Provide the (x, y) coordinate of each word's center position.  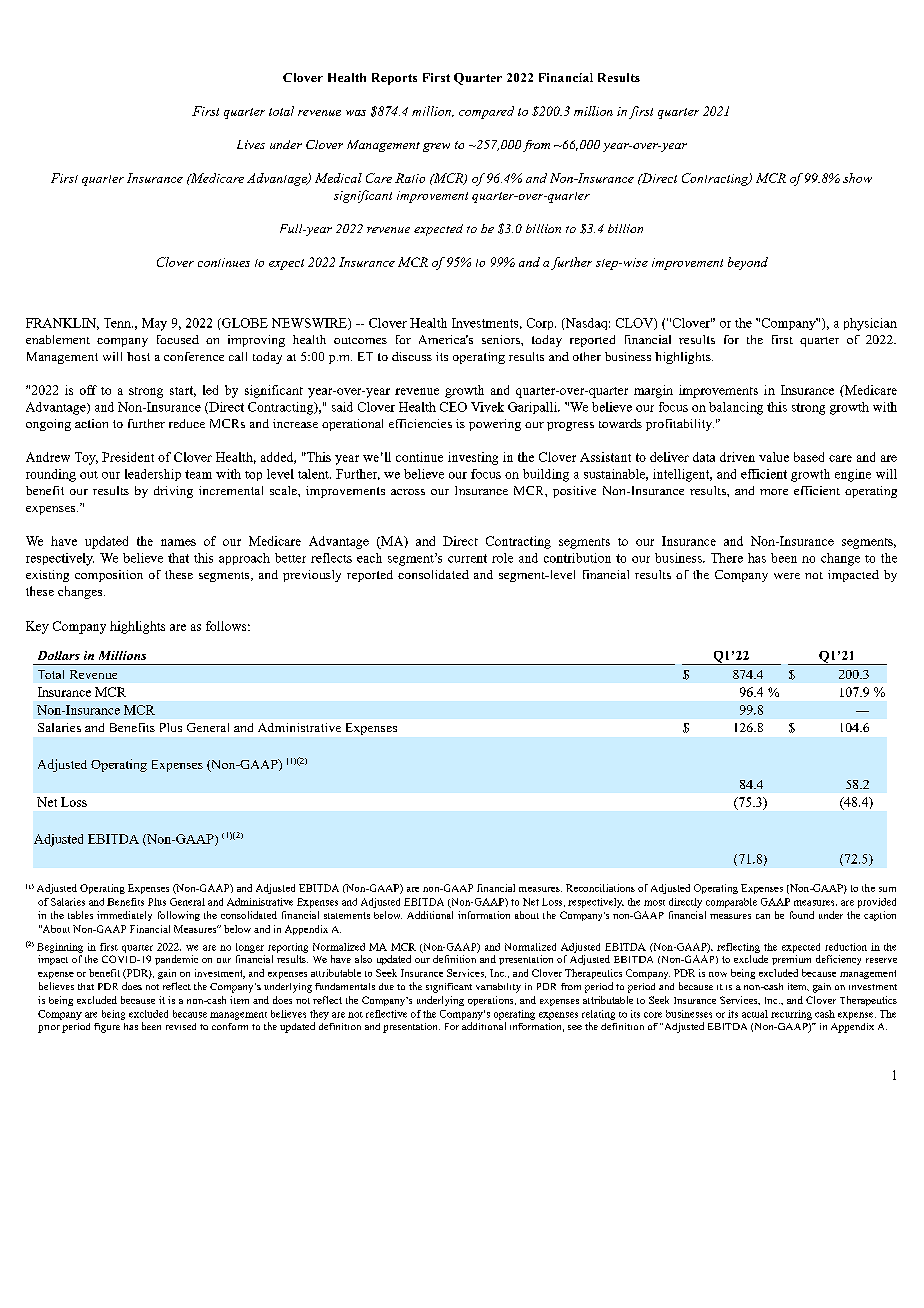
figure (107, 1028)
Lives (251, 144)
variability (498, 988)
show (857, 178)
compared (486, 112)
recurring (791, 1015)
